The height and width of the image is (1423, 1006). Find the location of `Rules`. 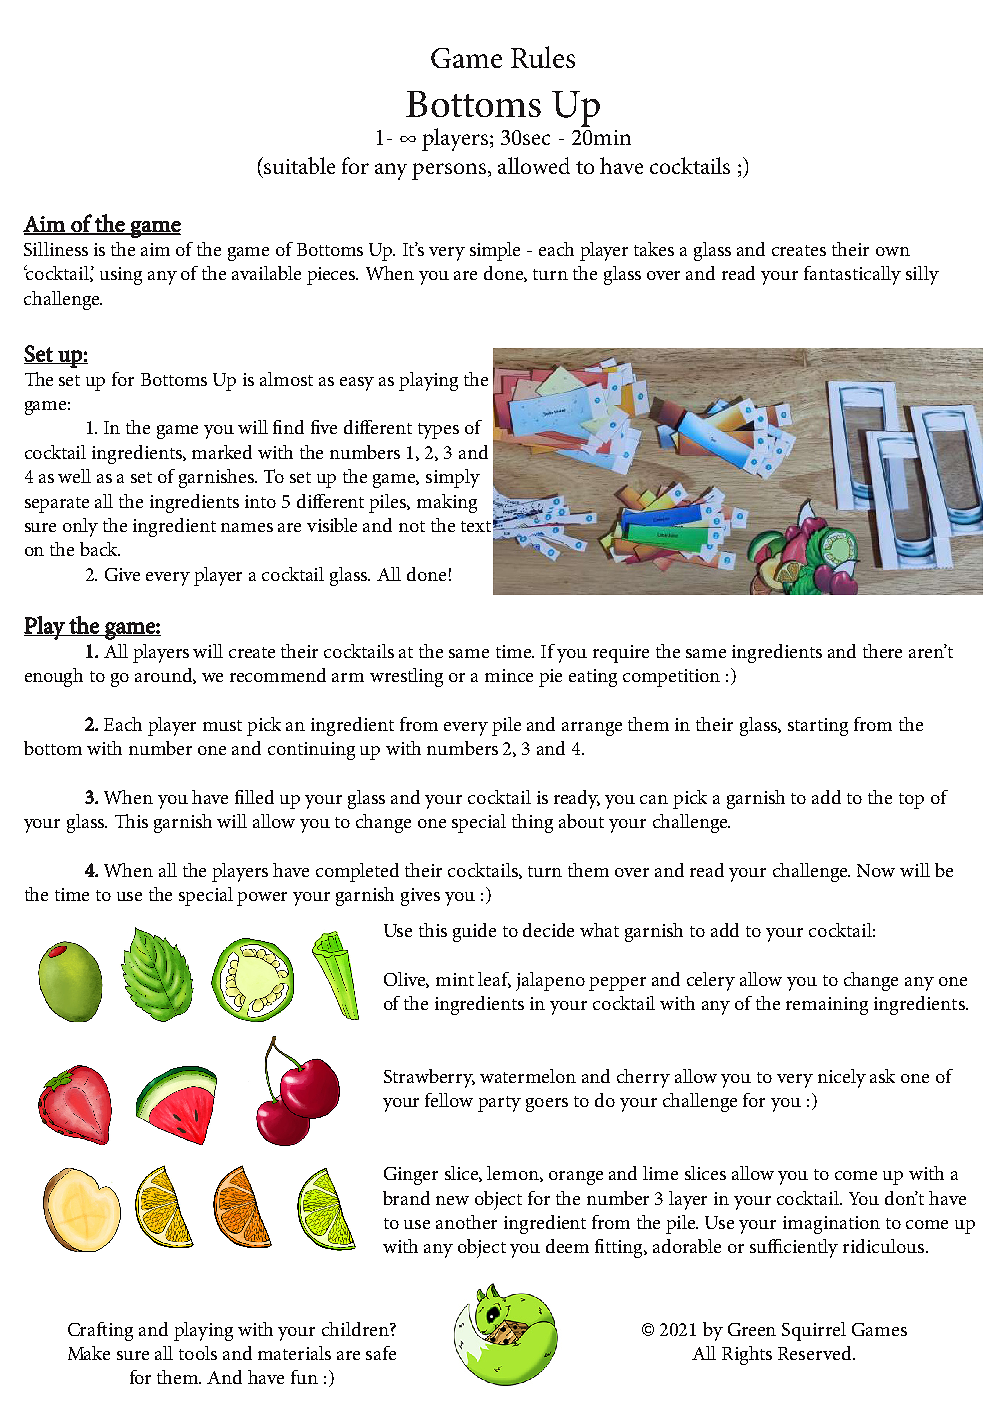

Rules is located at coordinates (543, 57).
